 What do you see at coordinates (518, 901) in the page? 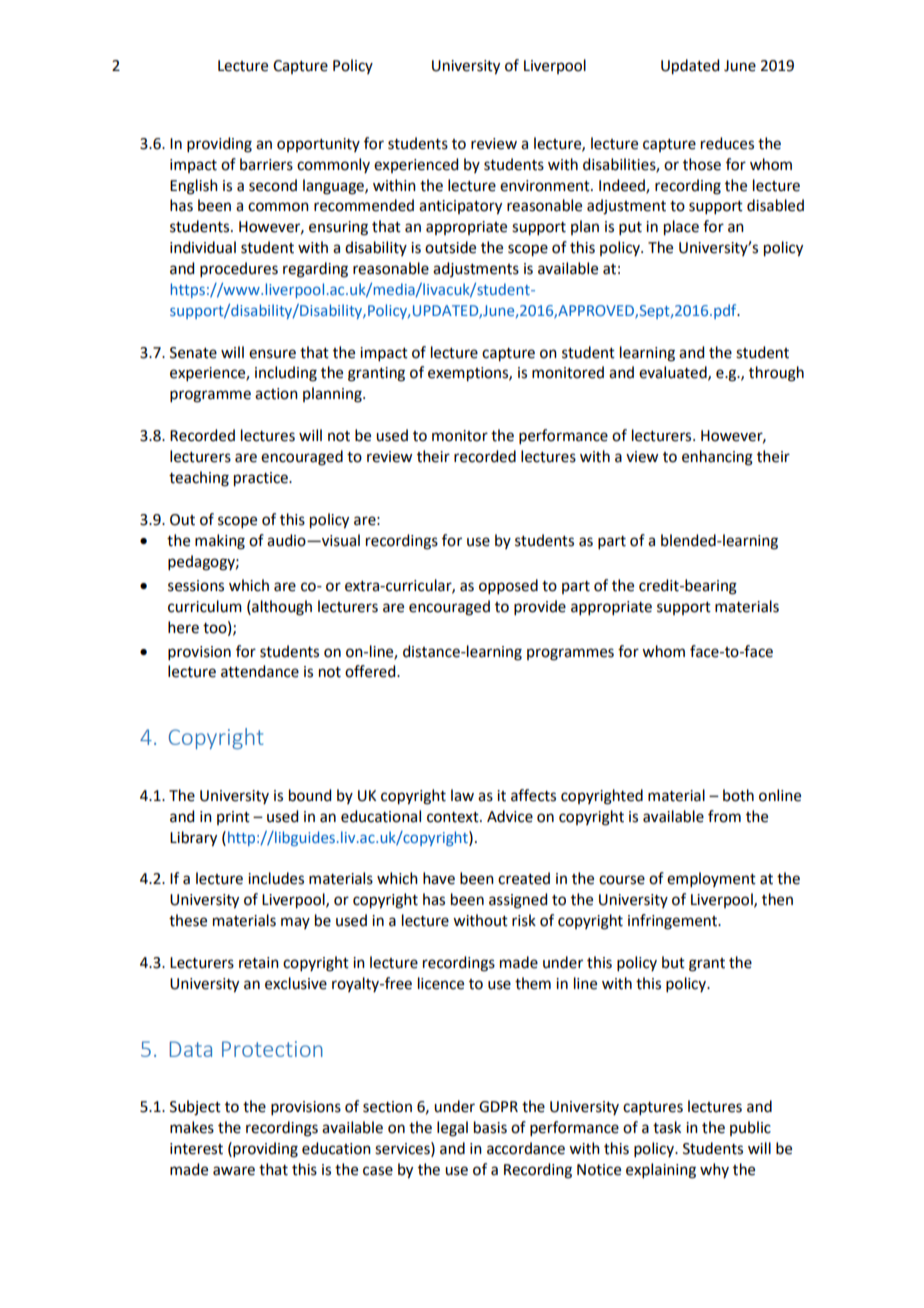
I see `assigned` at bounding box center [518, 901].
